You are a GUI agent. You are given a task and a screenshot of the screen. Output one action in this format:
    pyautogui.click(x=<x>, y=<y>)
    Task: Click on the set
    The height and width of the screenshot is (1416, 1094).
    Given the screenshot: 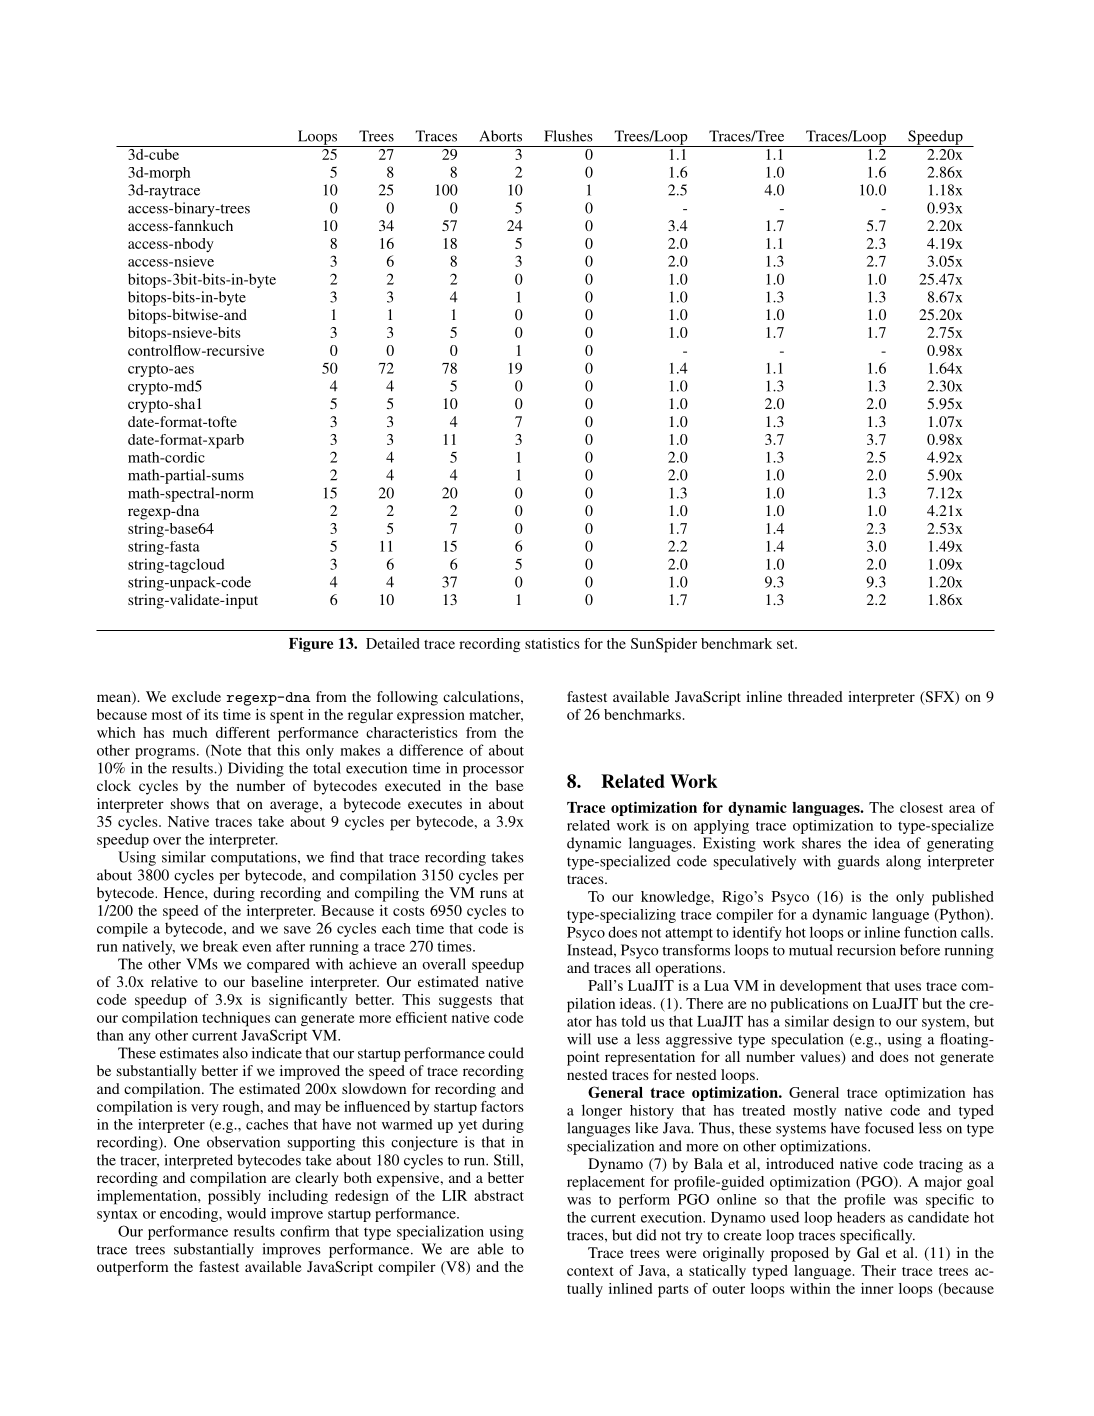 What is the action you would take?
    pyautogui.click(x=786, y=644)
